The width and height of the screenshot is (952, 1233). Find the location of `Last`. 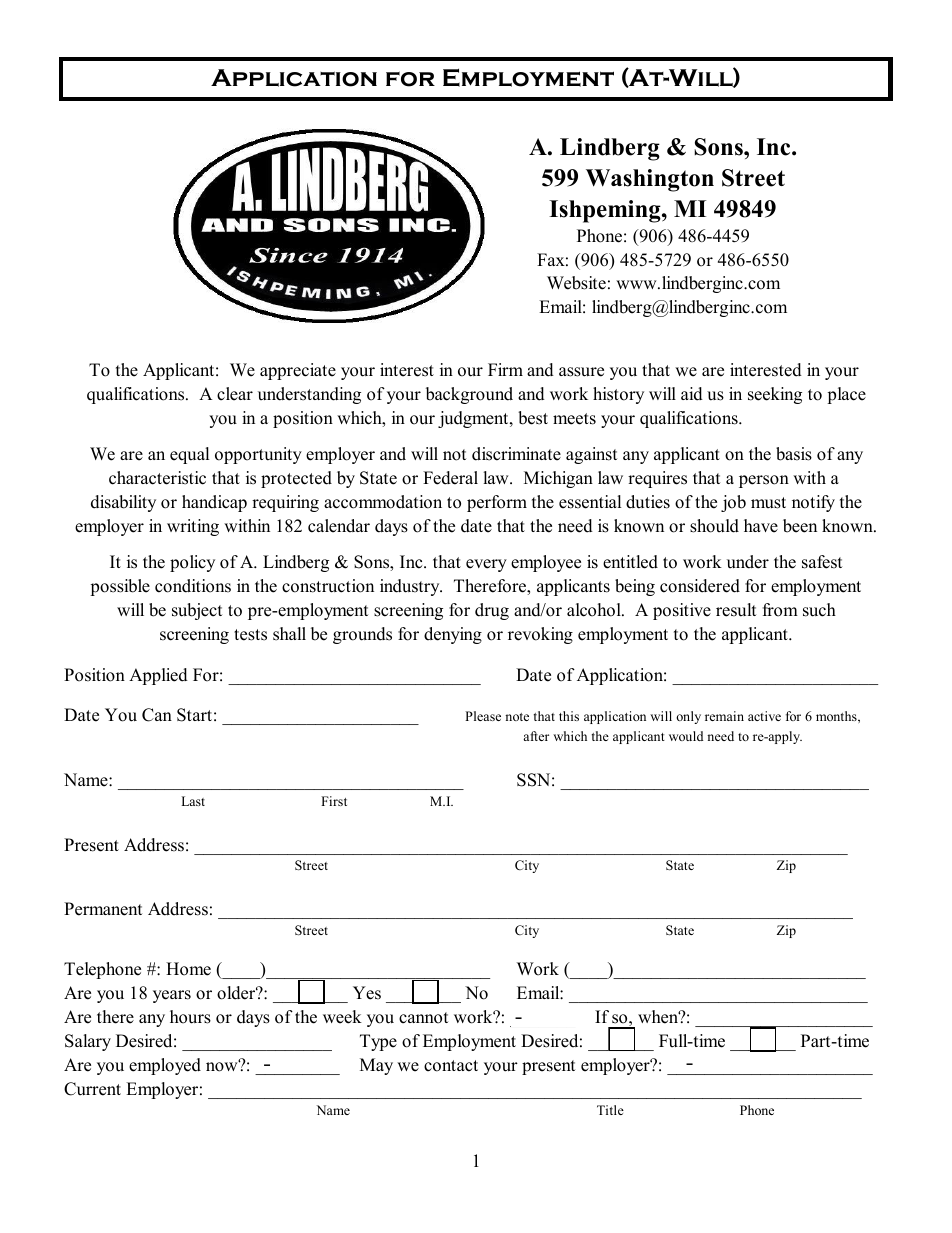

Last is located at coordinates (193, 801).
